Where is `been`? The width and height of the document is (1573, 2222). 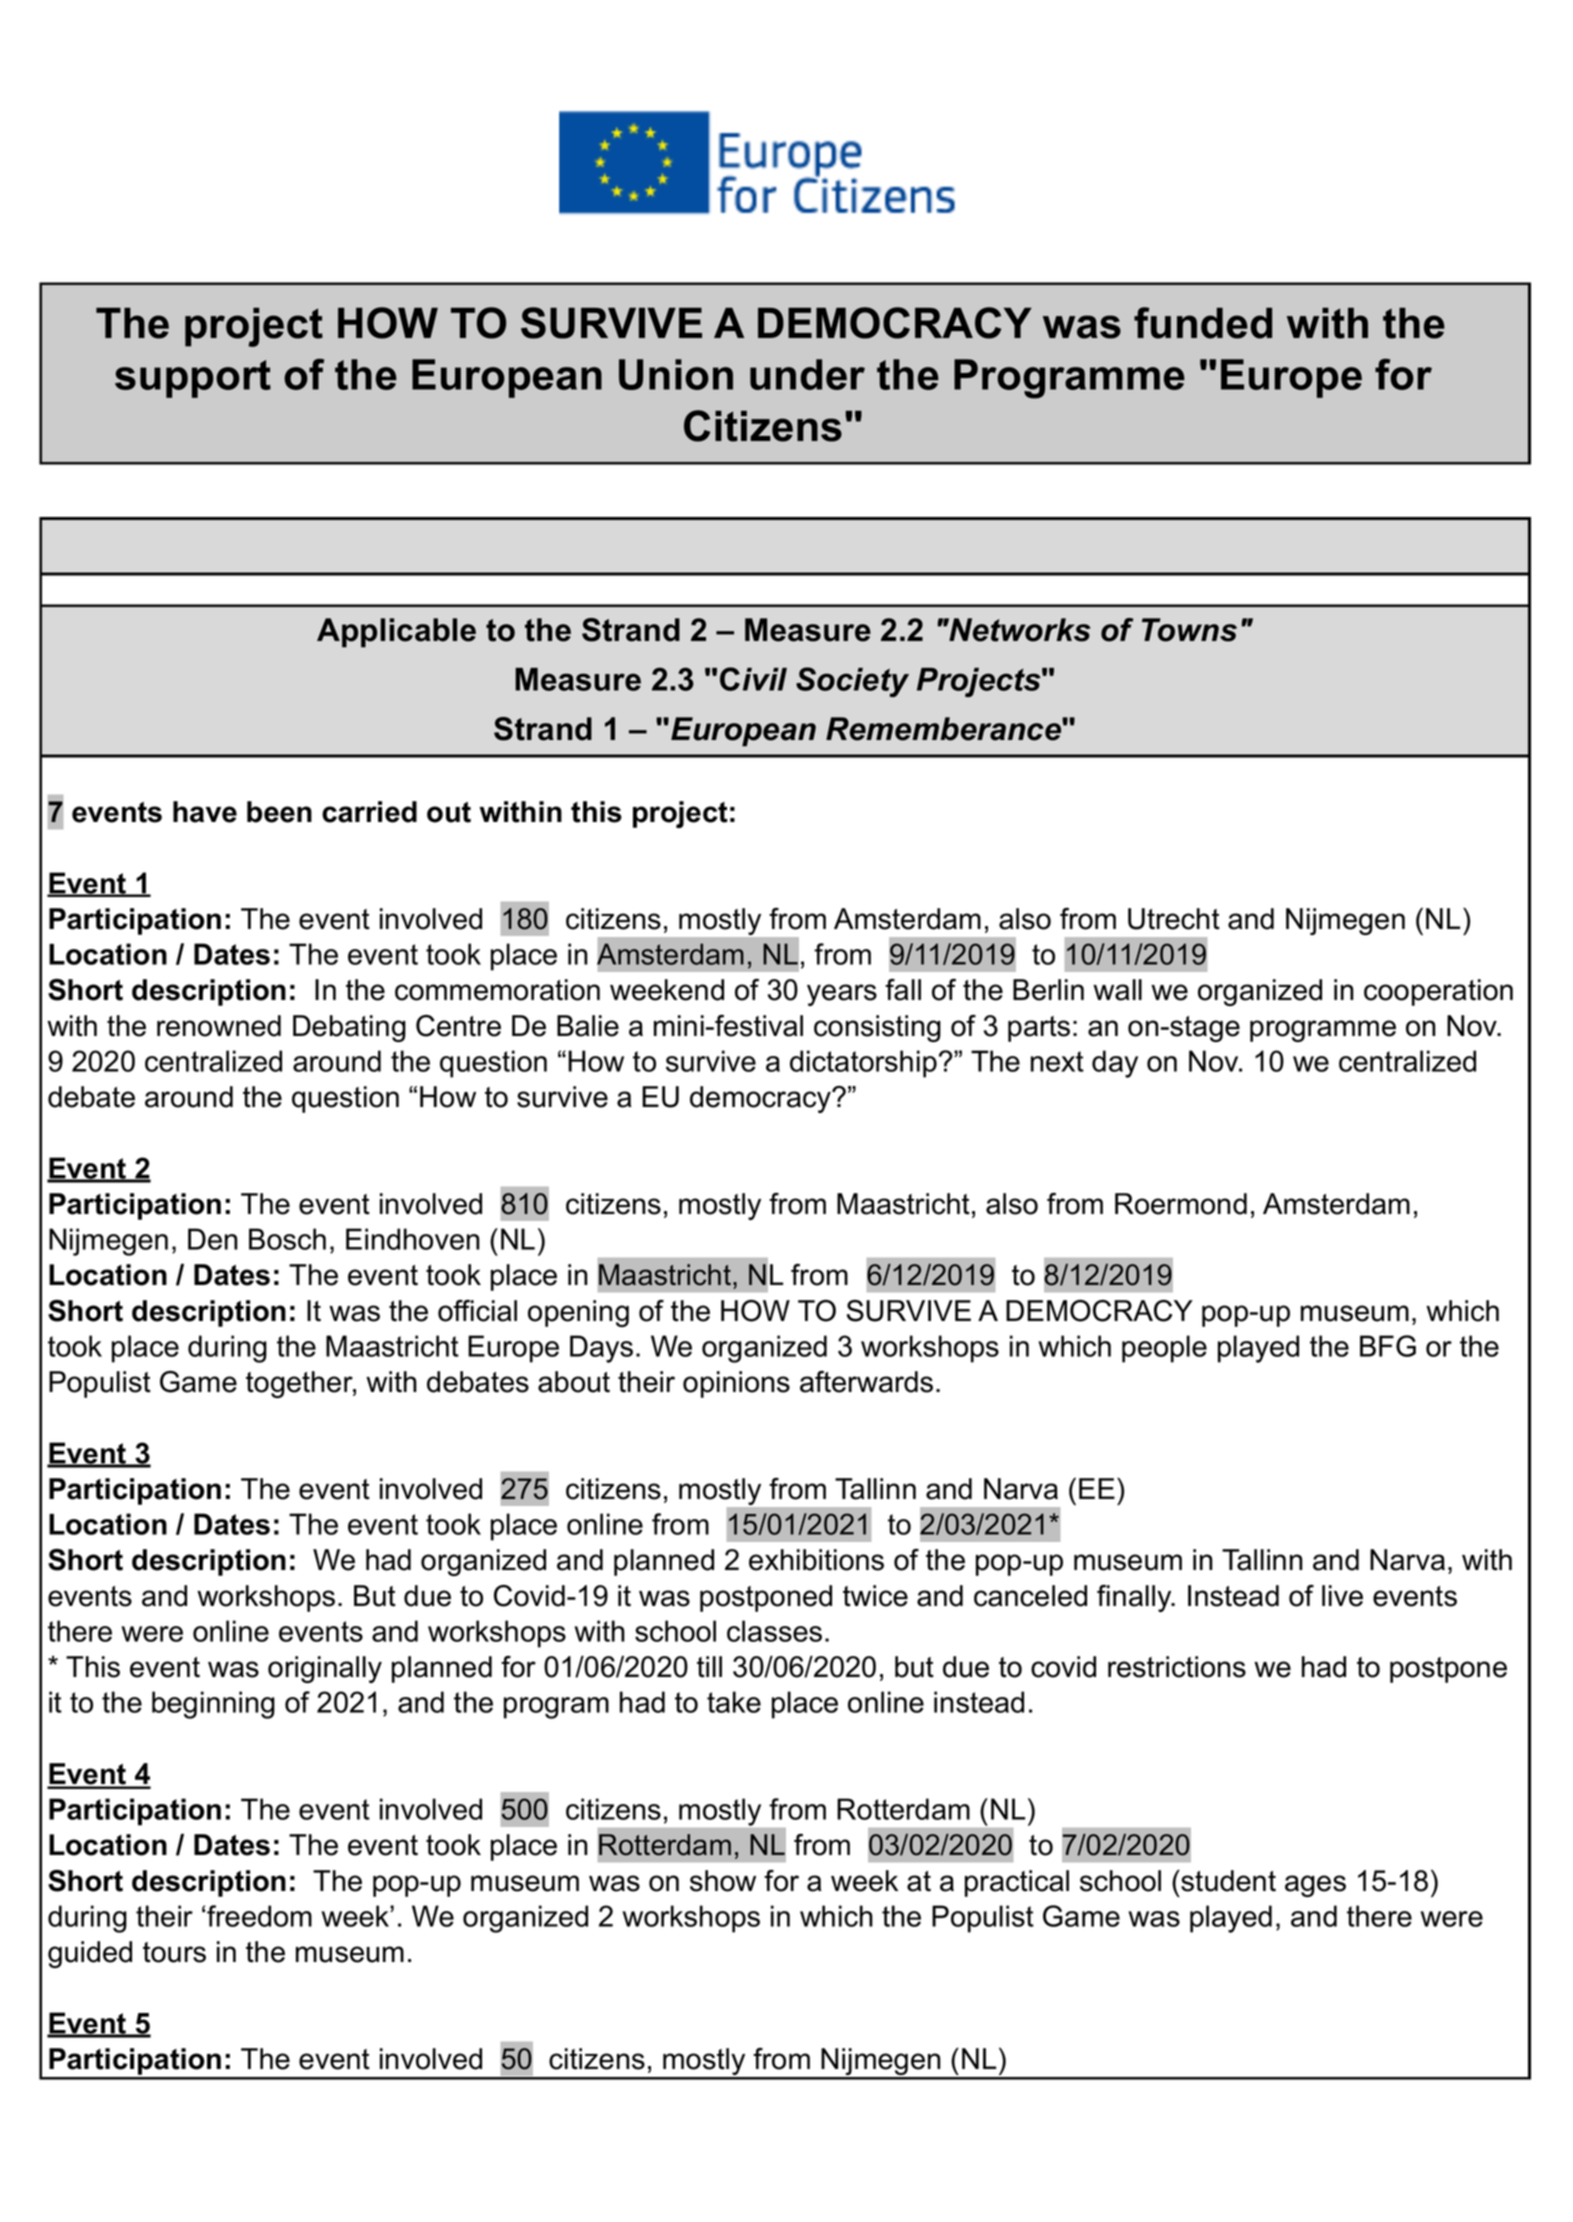 been is located at coordinates (279, 812).
